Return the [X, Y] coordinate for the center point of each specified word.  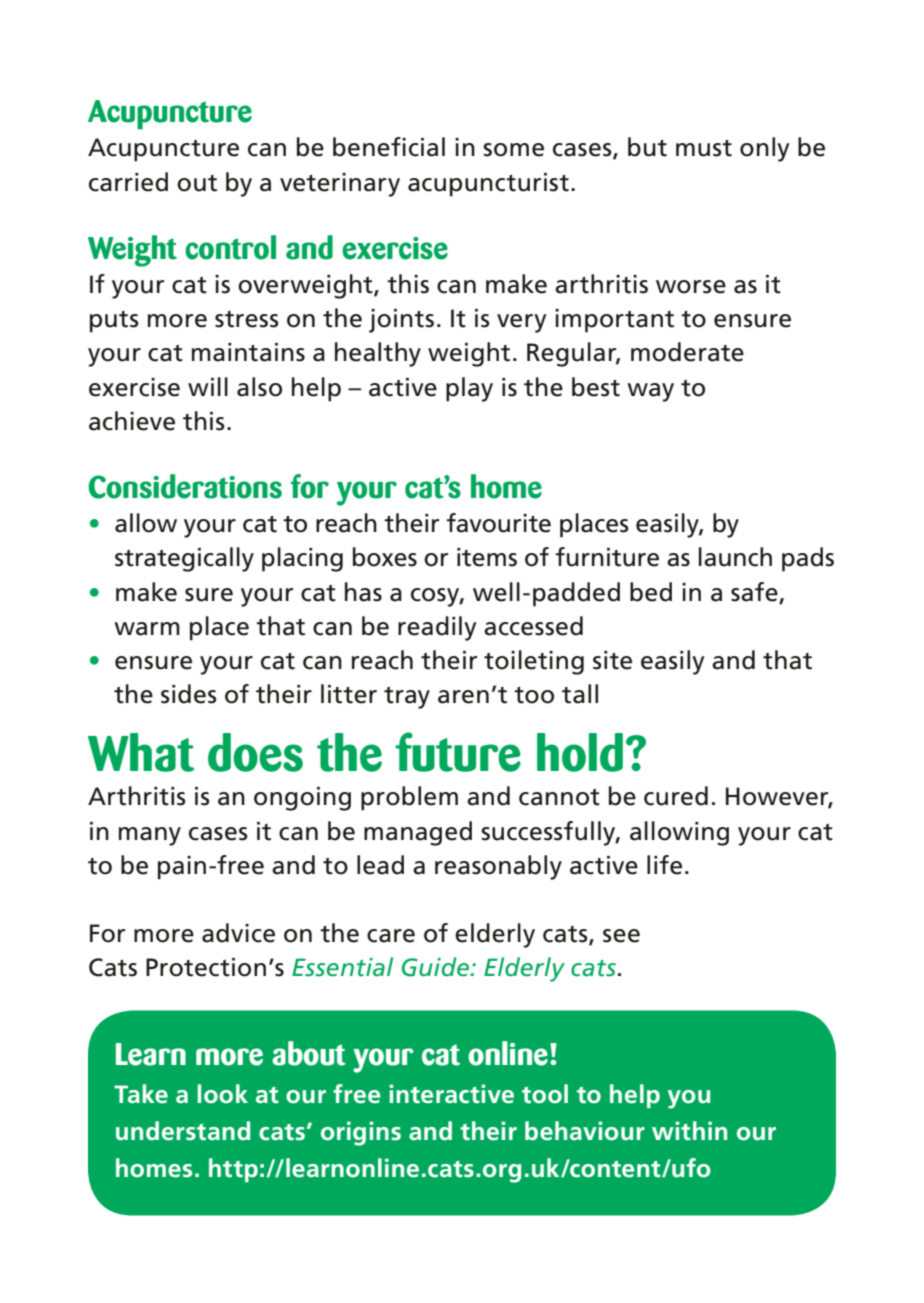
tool [545, 1094]
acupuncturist [488, 185]
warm [147, 629]
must [704, 148]
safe [754, 592]
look [222, 1094]
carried [128, 182]
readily [437, 628]
